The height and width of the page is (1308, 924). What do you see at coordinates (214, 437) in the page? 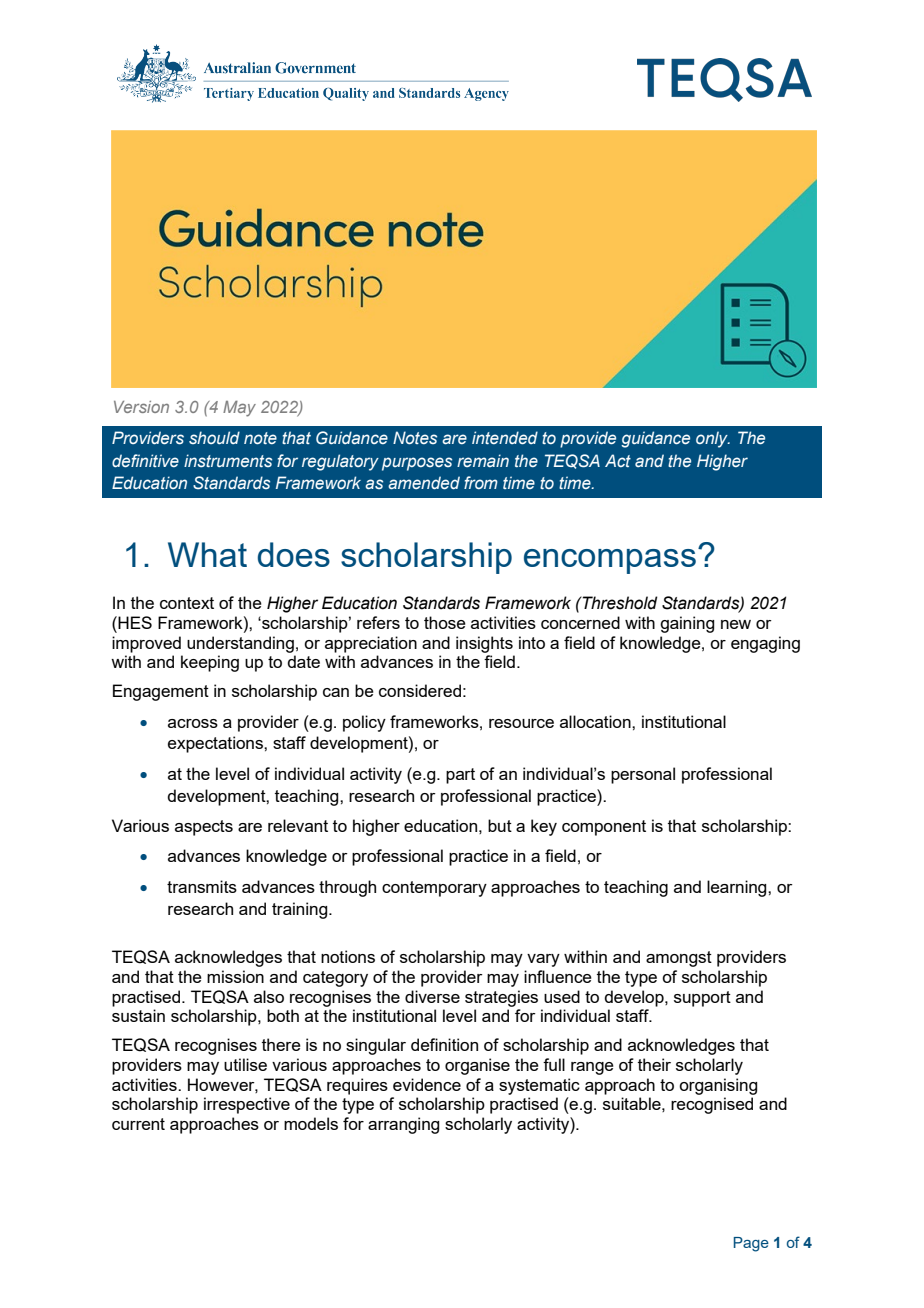
I see `should` at bounding box center [214, 437].
